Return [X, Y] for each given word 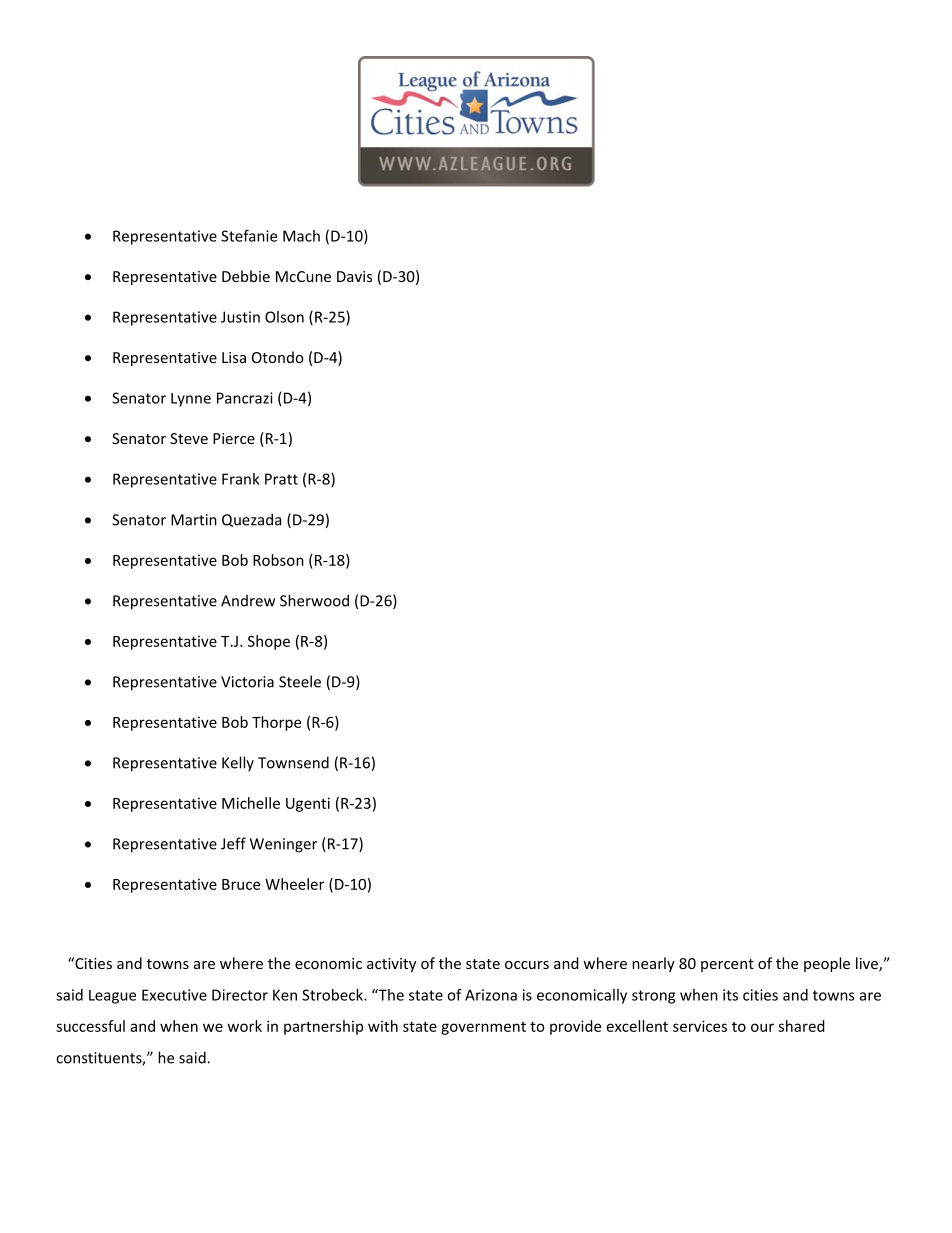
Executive [174, 995]
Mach [301, 236]
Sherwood [314, 600]
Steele [300, 681]
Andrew [248, 600]
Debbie [246, 276]
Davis [354, 276]
